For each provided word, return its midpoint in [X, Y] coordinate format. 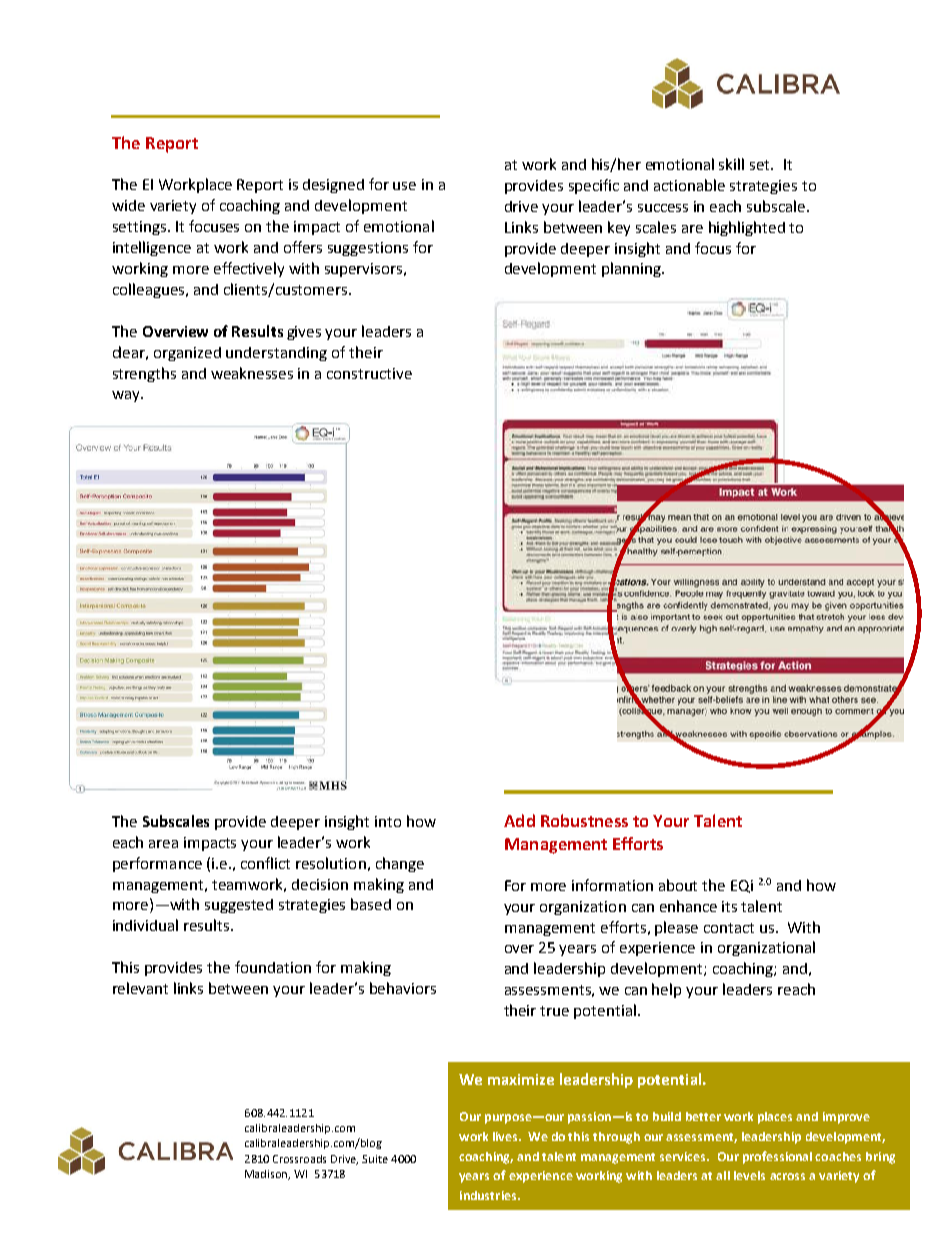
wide [128, 205]
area [163, 844]
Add [519, 820]
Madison [267, 1175]
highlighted [747, 228]
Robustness [584, 820]
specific [594, 186]
